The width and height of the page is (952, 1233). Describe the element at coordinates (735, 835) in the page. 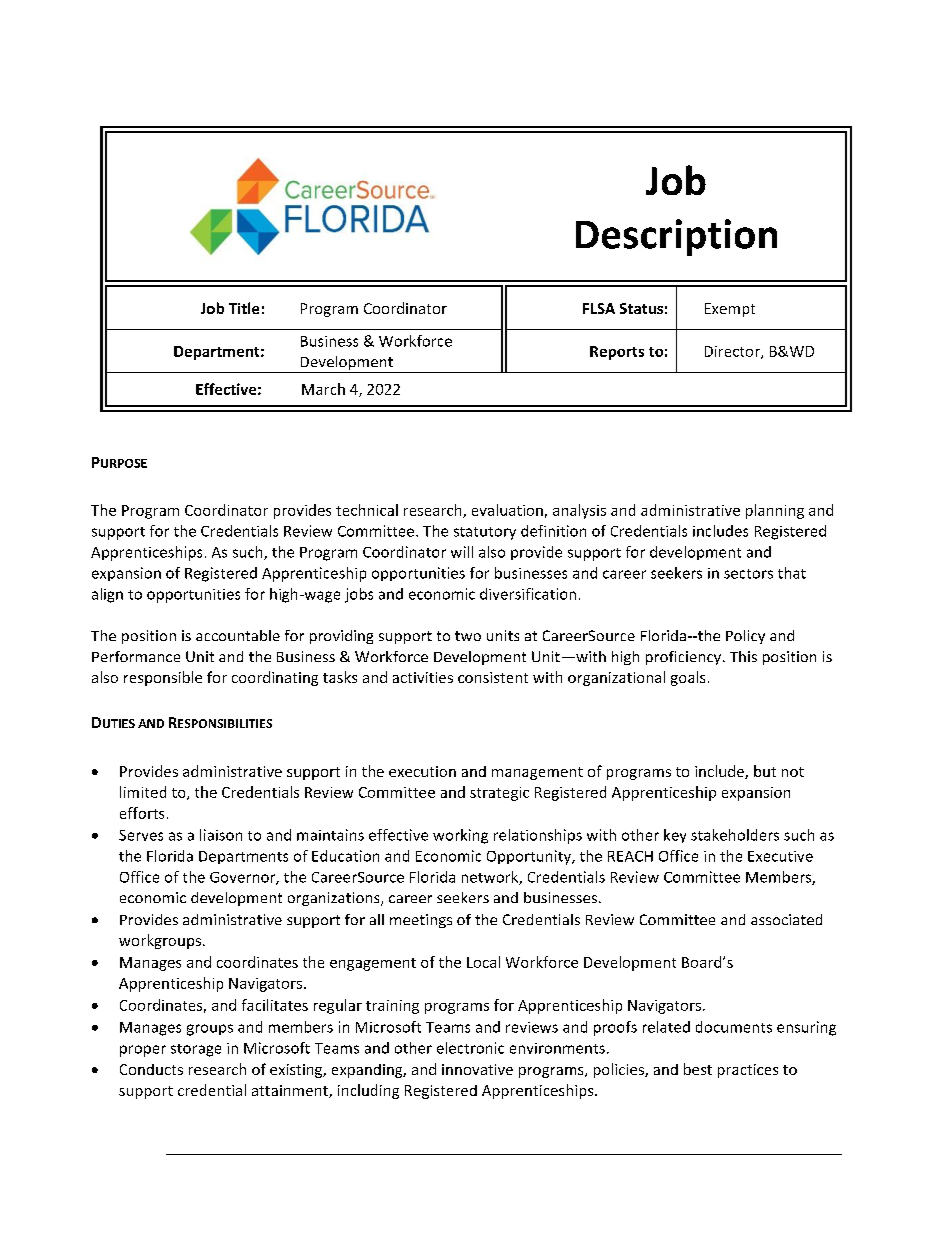

I see `stakeholders` at that location.
